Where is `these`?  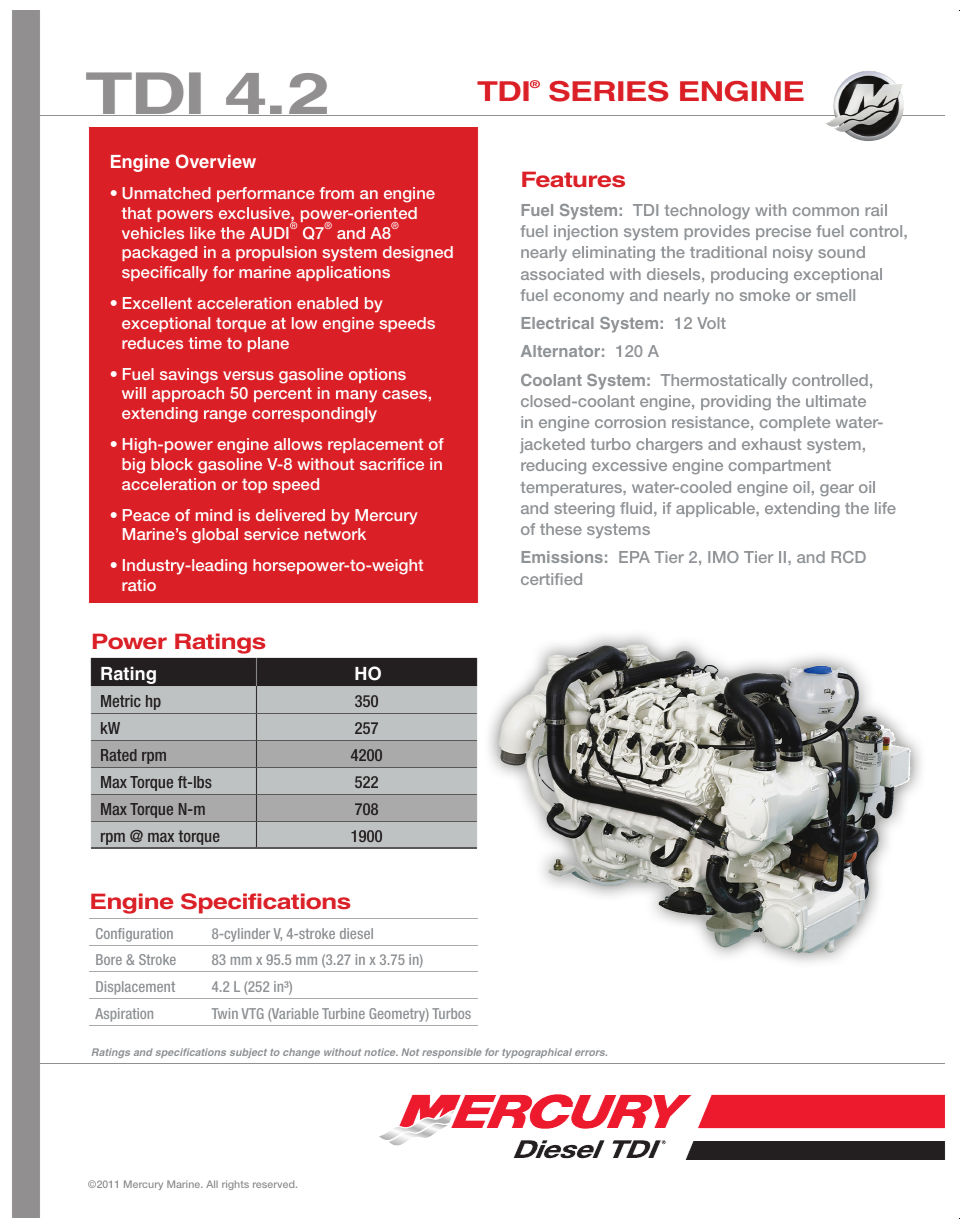
these is located at coordinates (561, 529).
